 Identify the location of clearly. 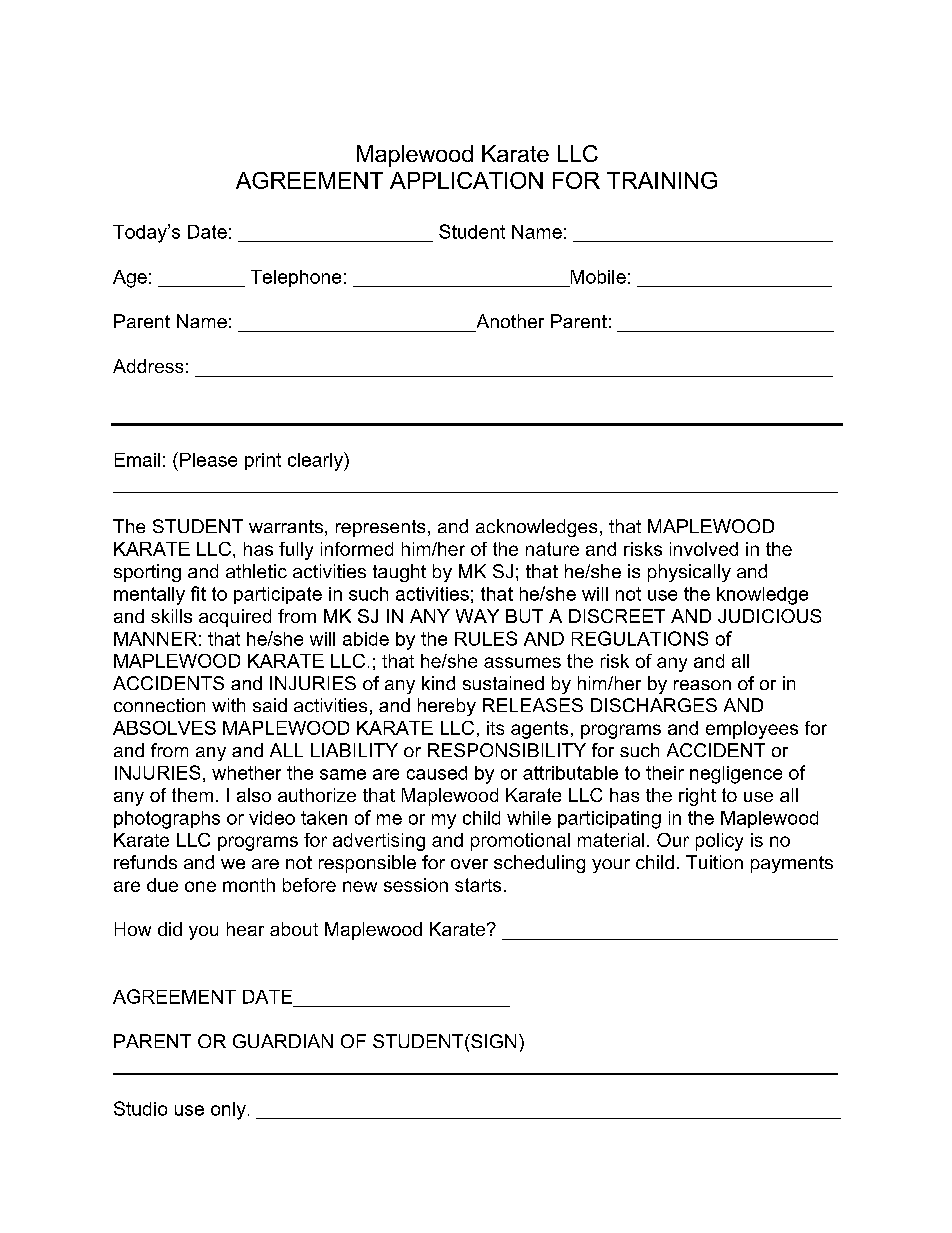
(316, 461).
